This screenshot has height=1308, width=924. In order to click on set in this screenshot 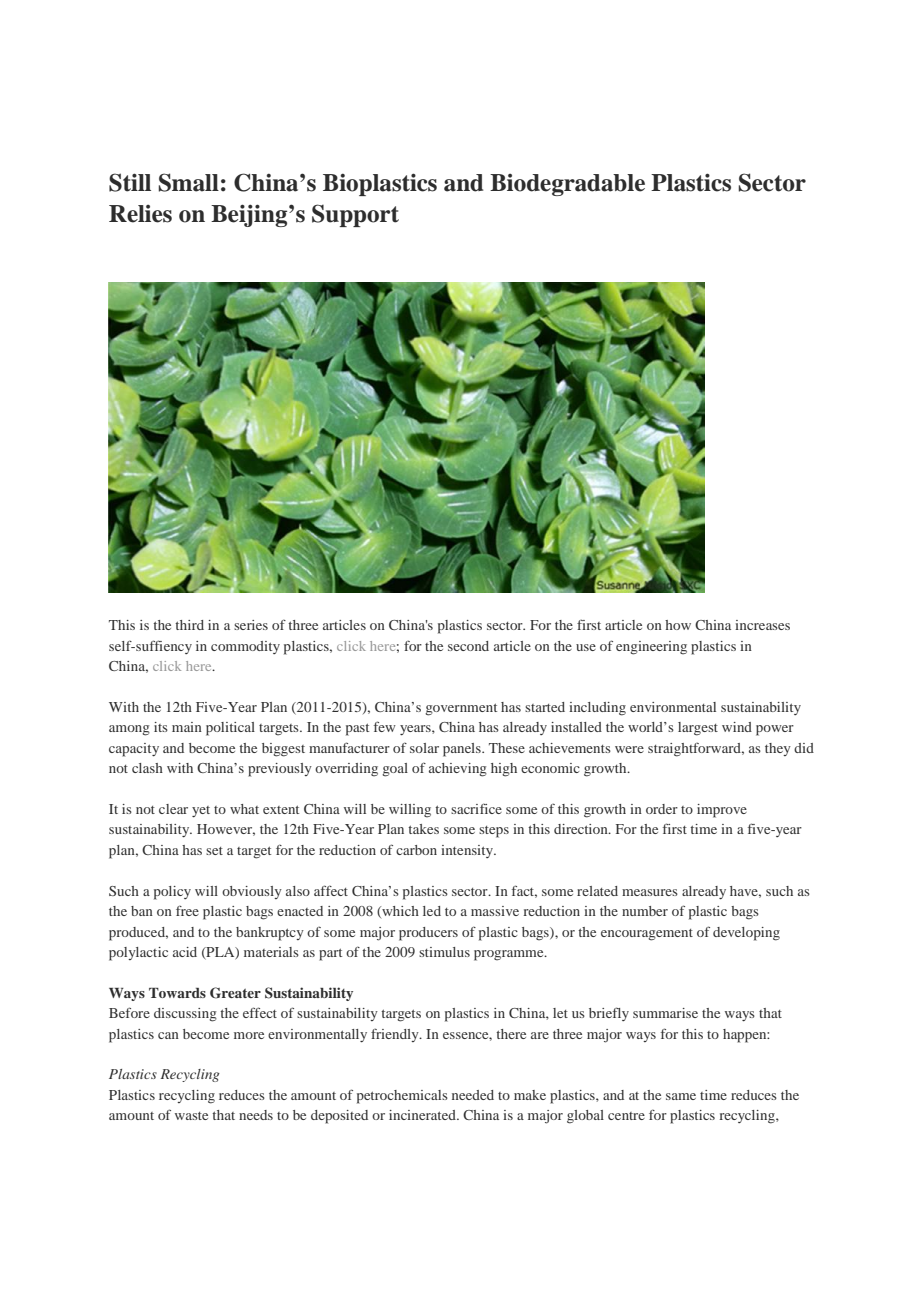, I will do `click(214, 851)`.
